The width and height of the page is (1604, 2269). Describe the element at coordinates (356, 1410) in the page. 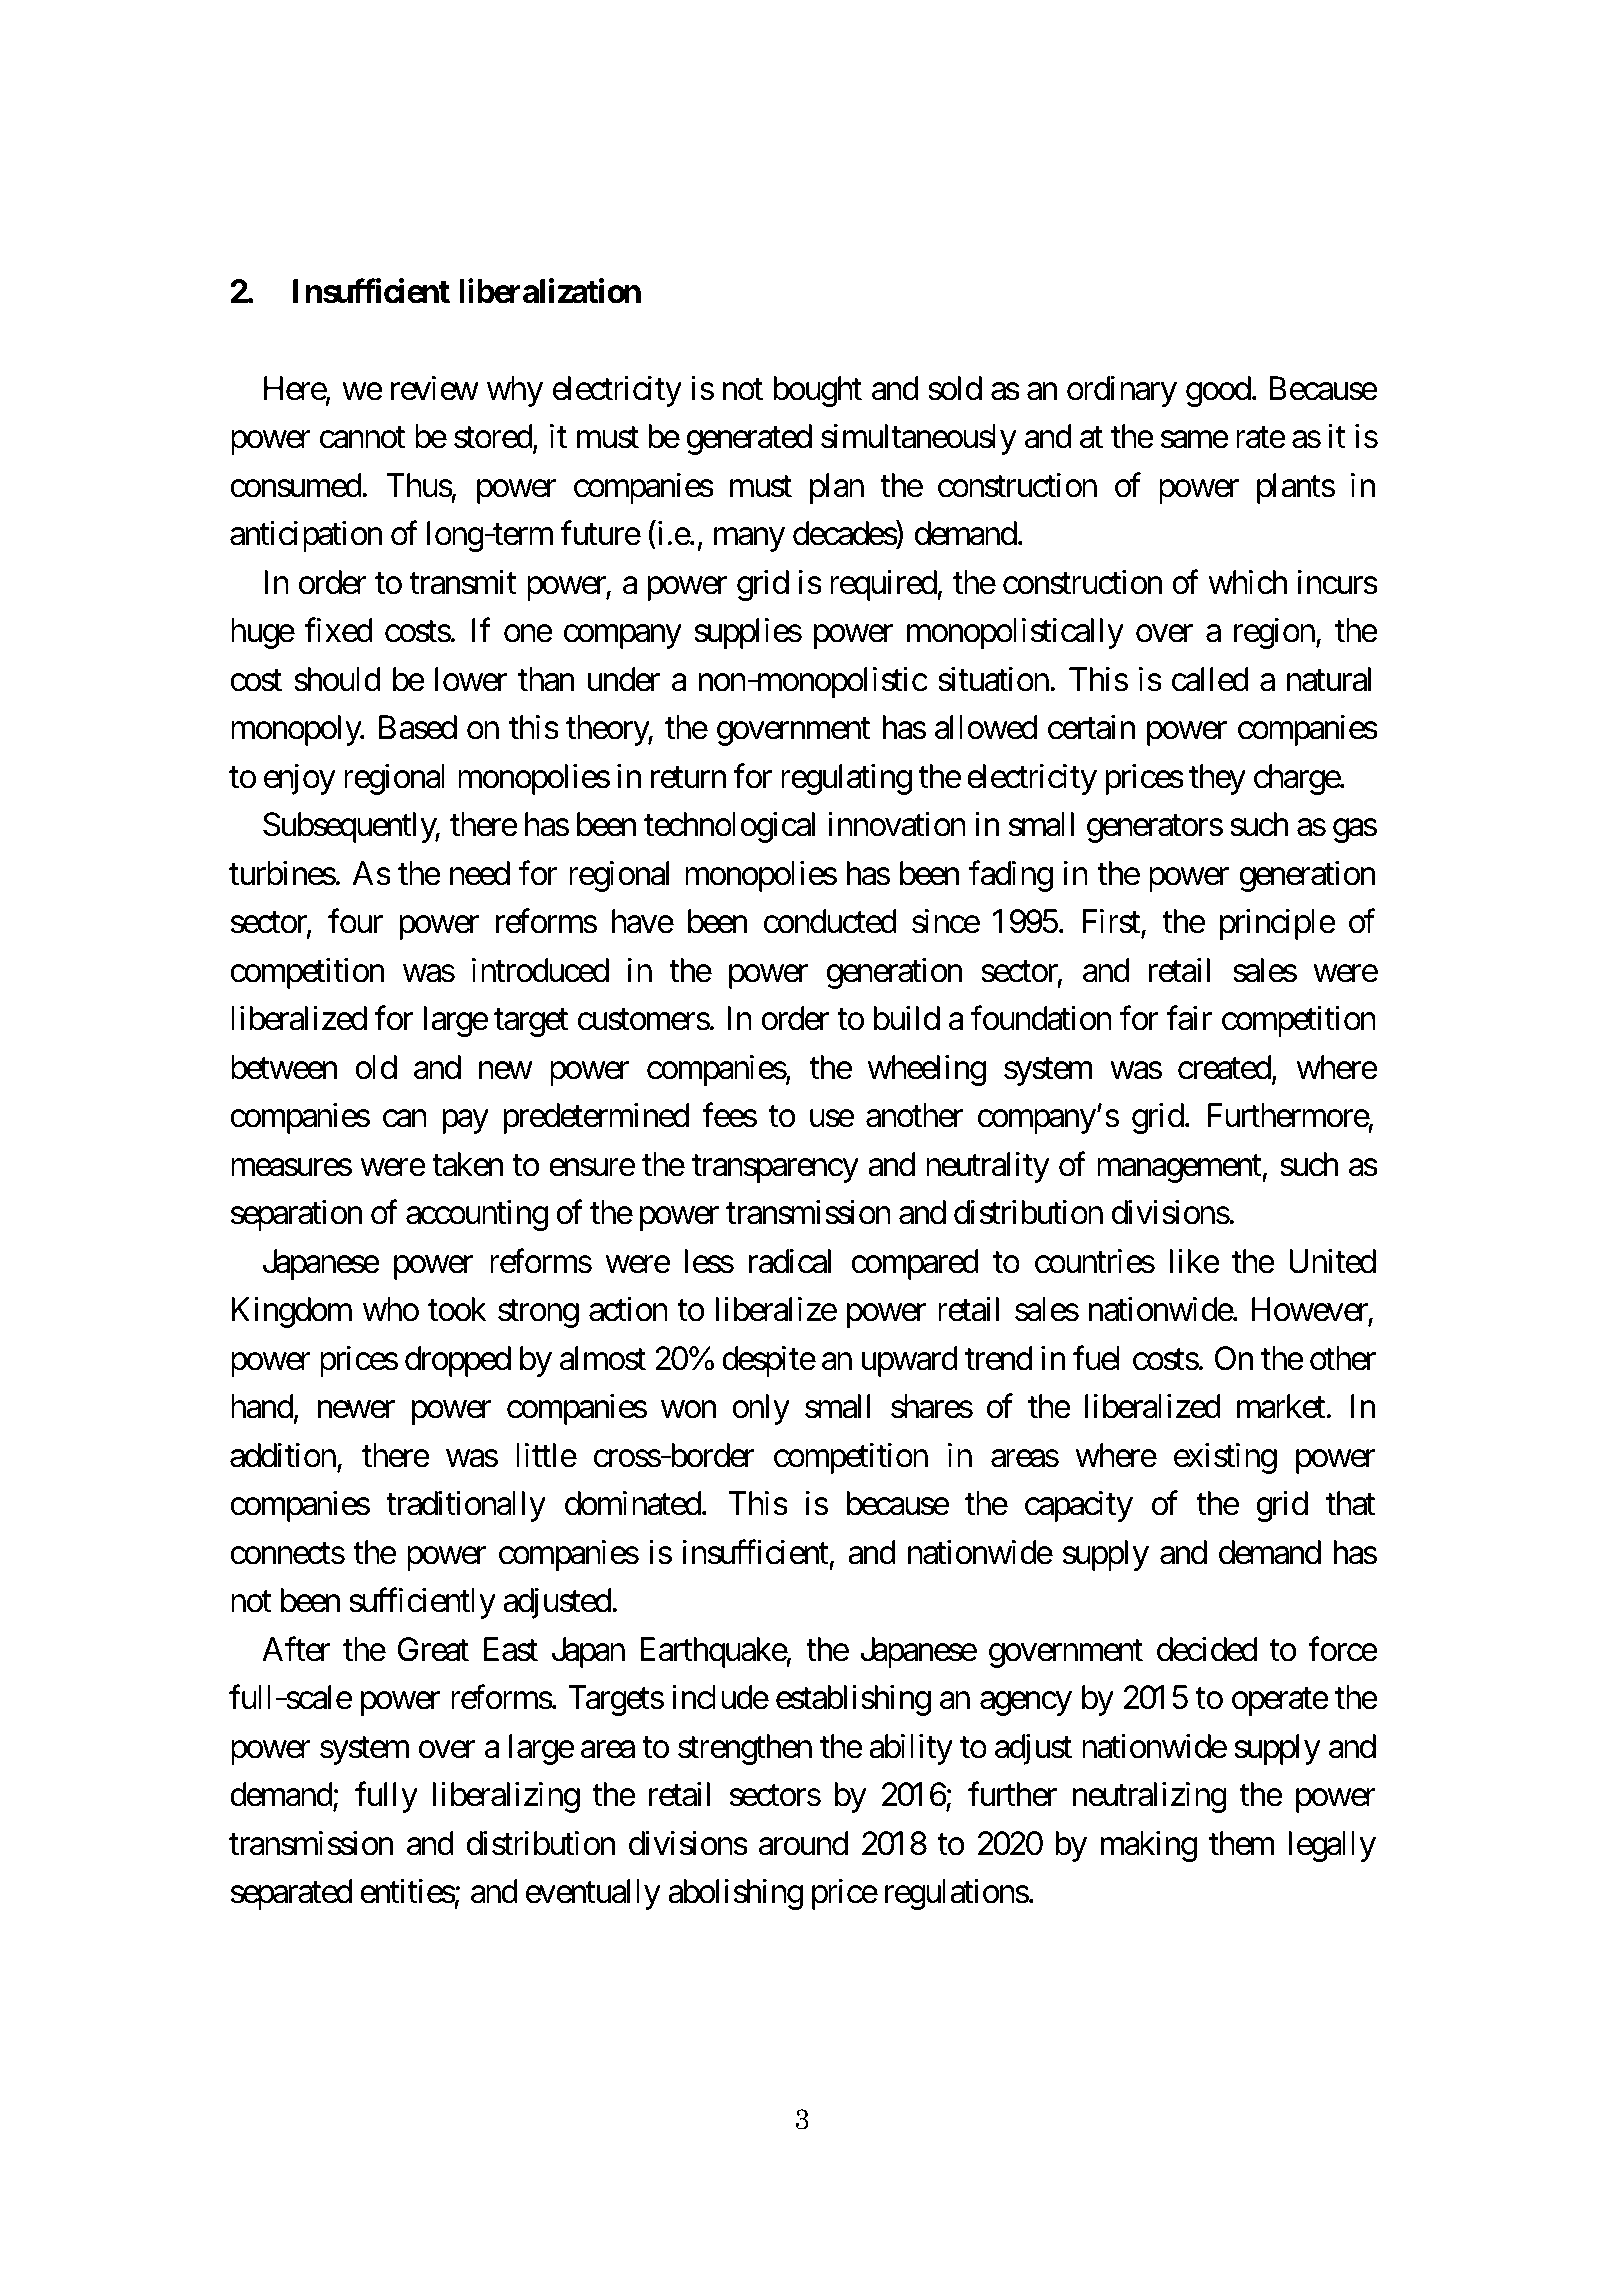

I see `newer` at that location.
